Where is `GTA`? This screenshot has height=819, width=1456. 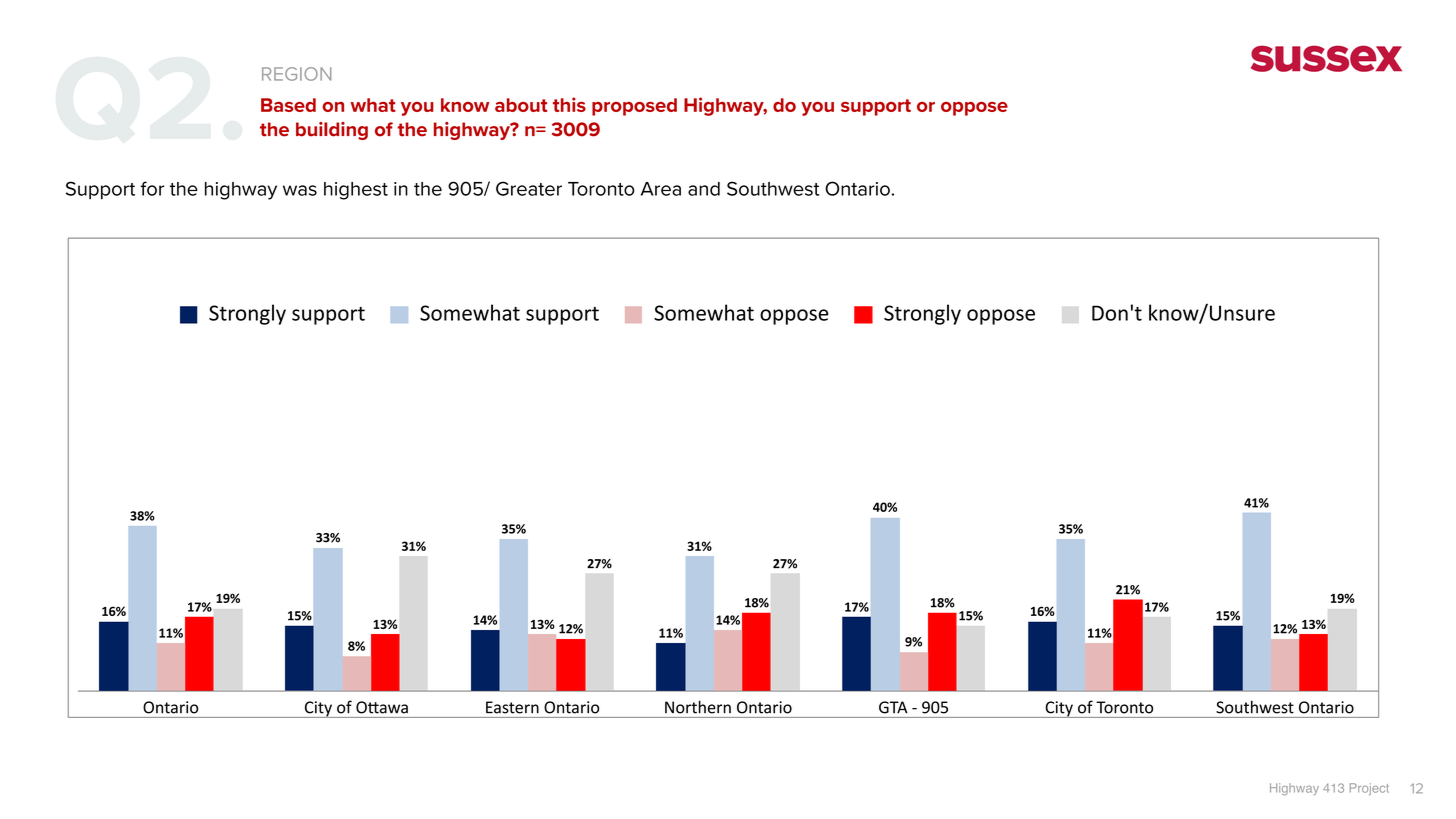 GTA is located at coordinates (893, 707).
